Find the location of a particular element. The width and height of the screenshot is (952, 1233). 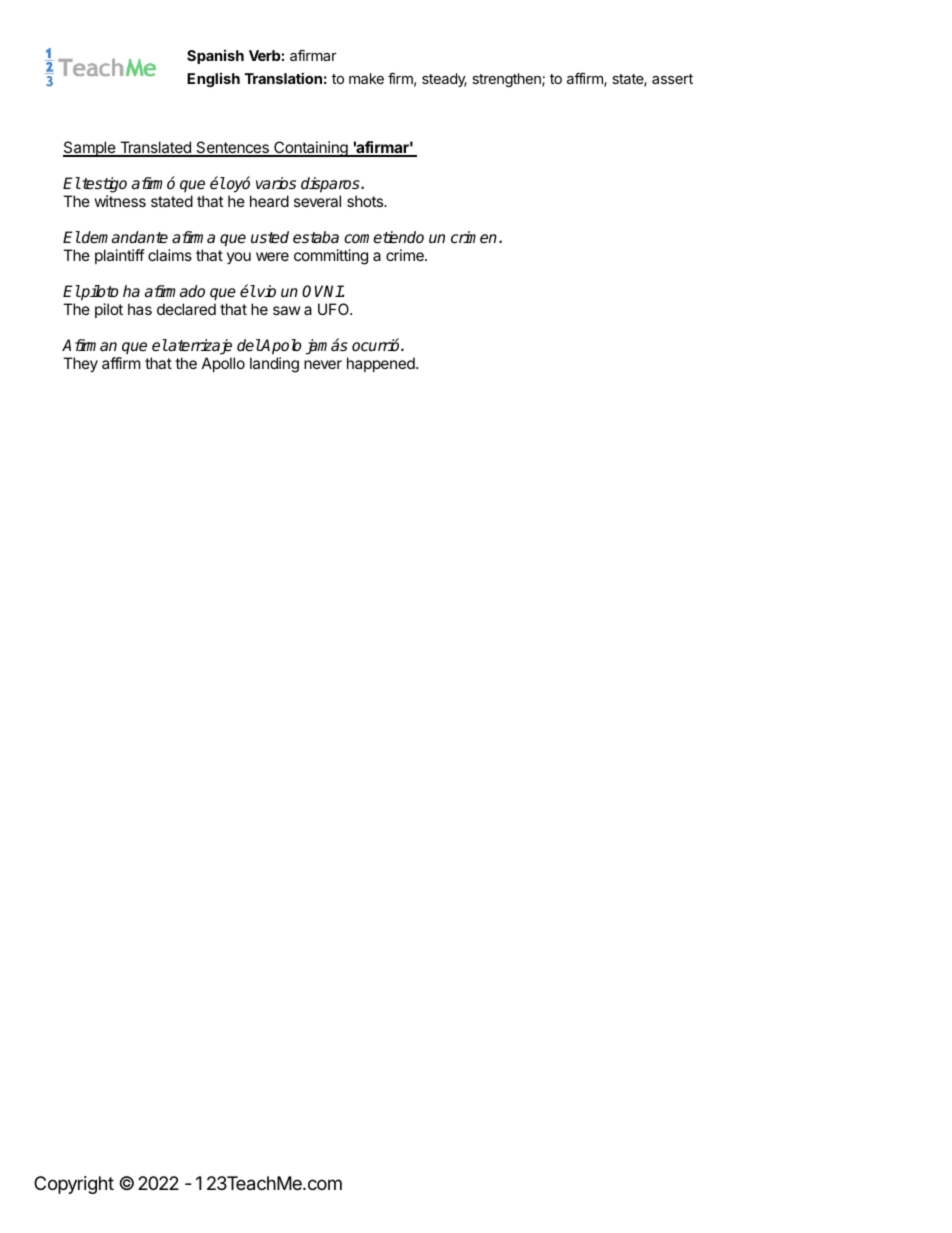

happened is located at coordinates (382, 364).
